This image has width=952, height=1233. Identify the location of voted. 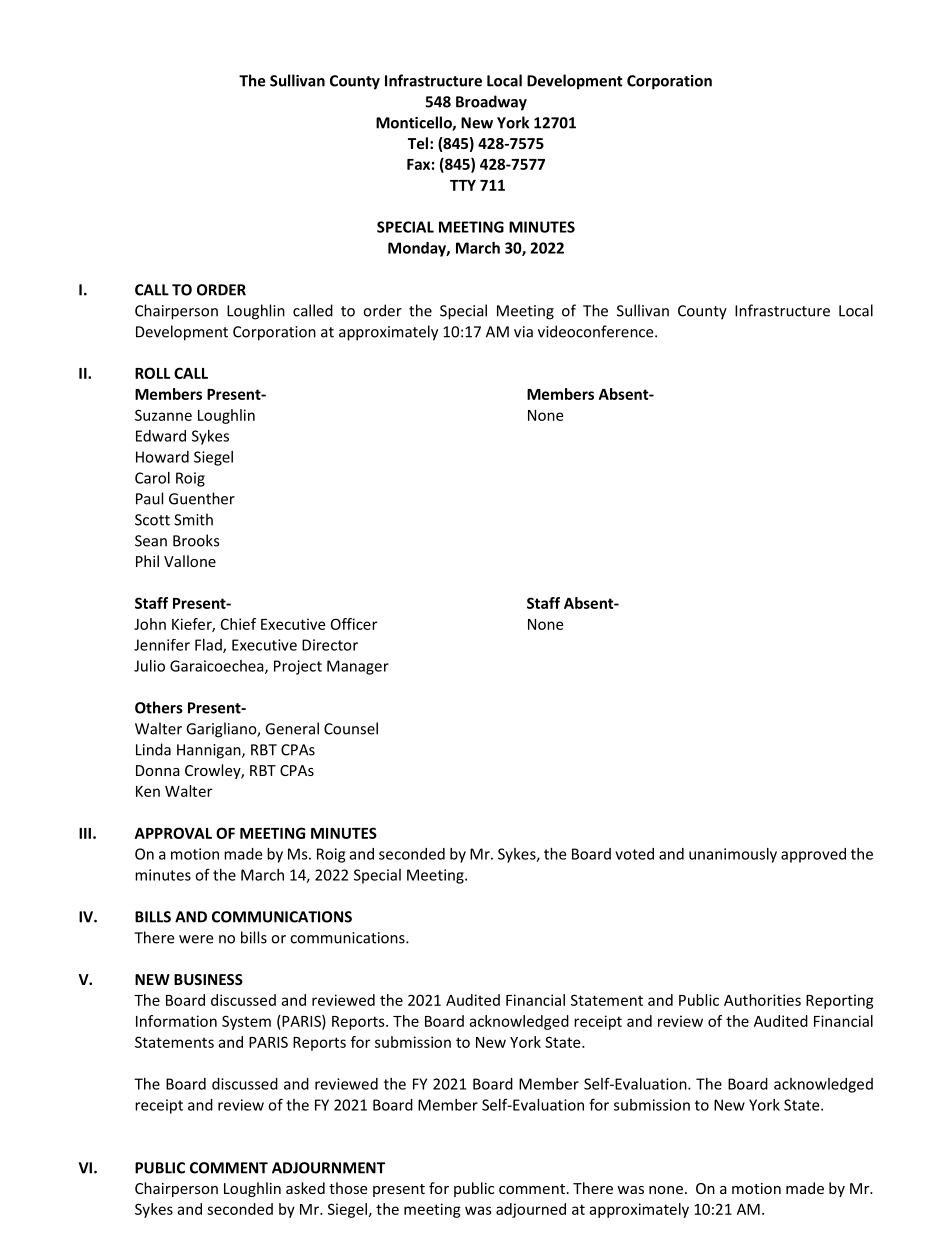
(634, 854).
